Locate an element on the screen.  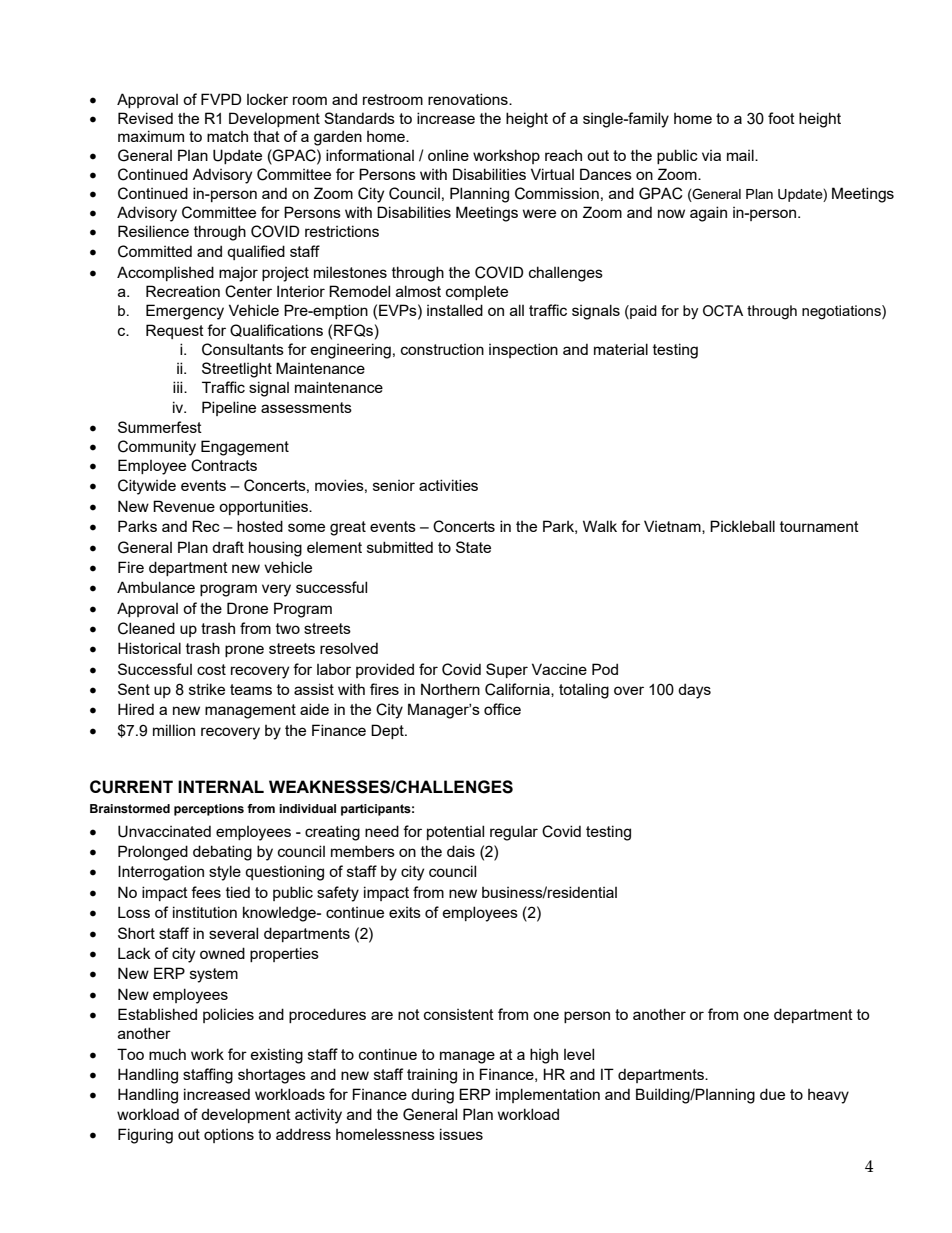
Streetlight is located at coordinates (237, 370).
